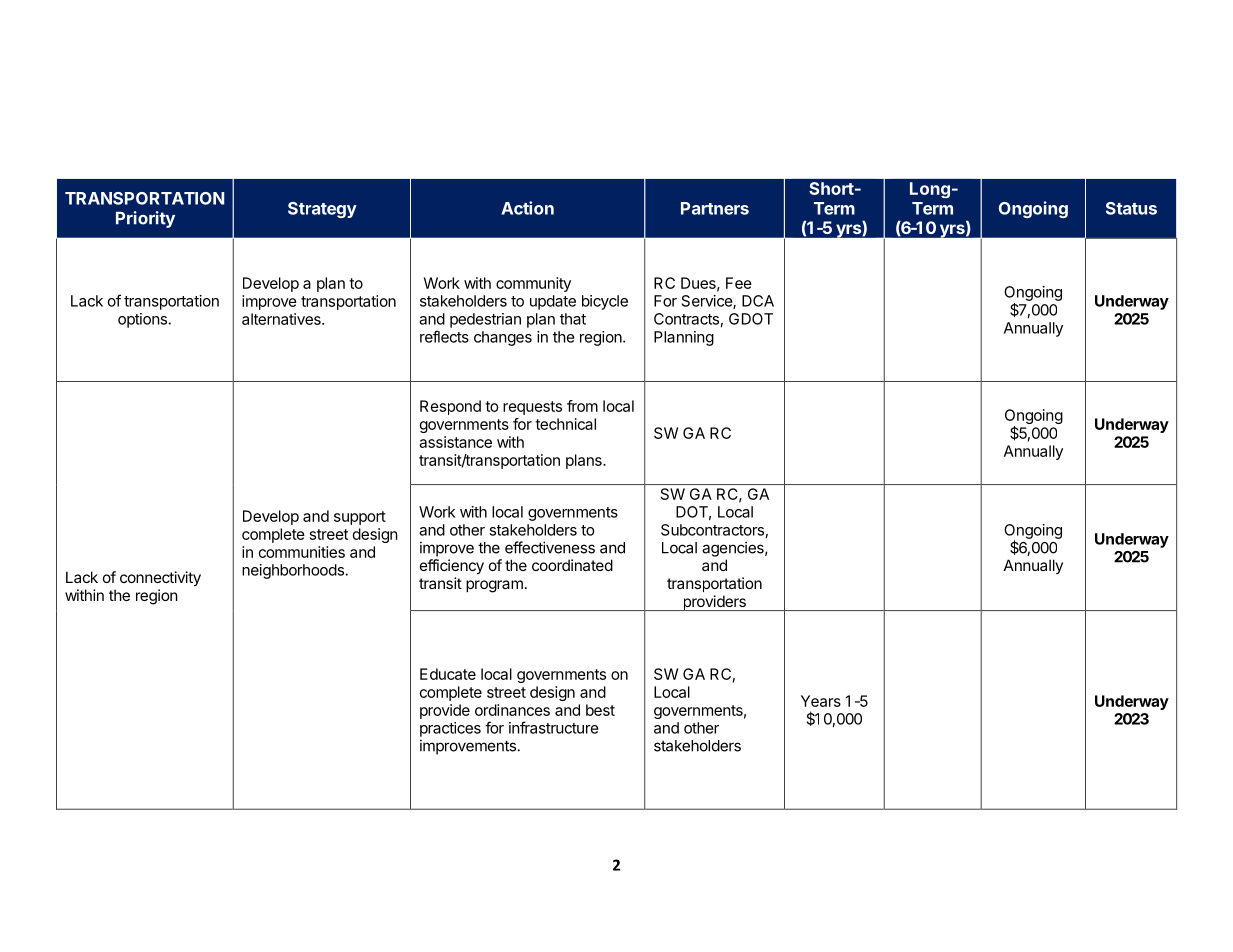 Image resolution: width=1233 pixels, height=952 pixels. What do you see at coordinates (821, 701) in the screenshot?
I see `Years` at bounding box center [821, 701].
